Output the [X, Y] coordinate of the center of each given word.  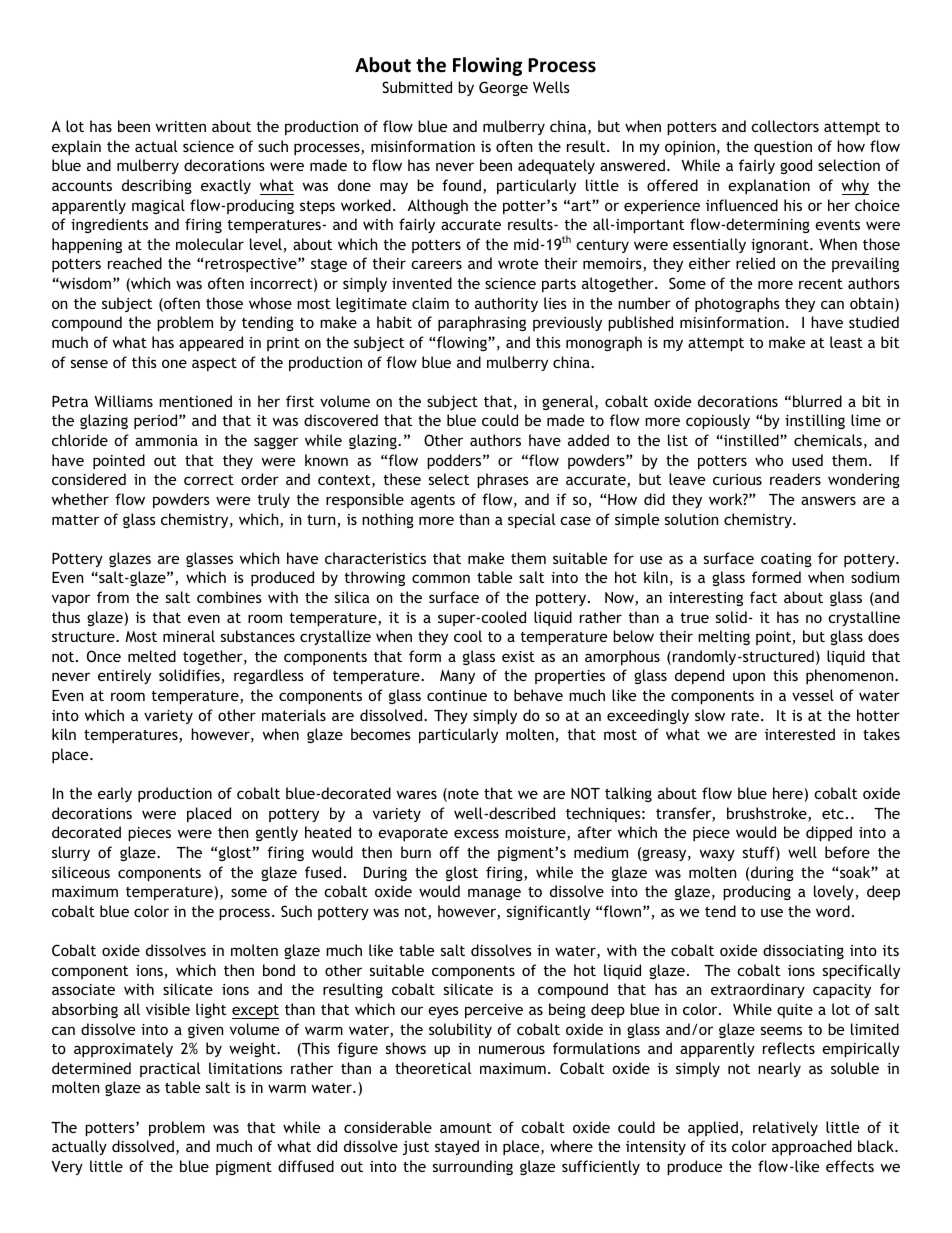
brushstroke [768, 814]
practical [170, 1069]
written [181, 126]
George [503, 88]
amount [466, 1128]
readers [795, 479]
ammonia [166, 440]
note [462, 795]
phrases [503, 480]
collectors [785, 126]
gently [277, 833]
